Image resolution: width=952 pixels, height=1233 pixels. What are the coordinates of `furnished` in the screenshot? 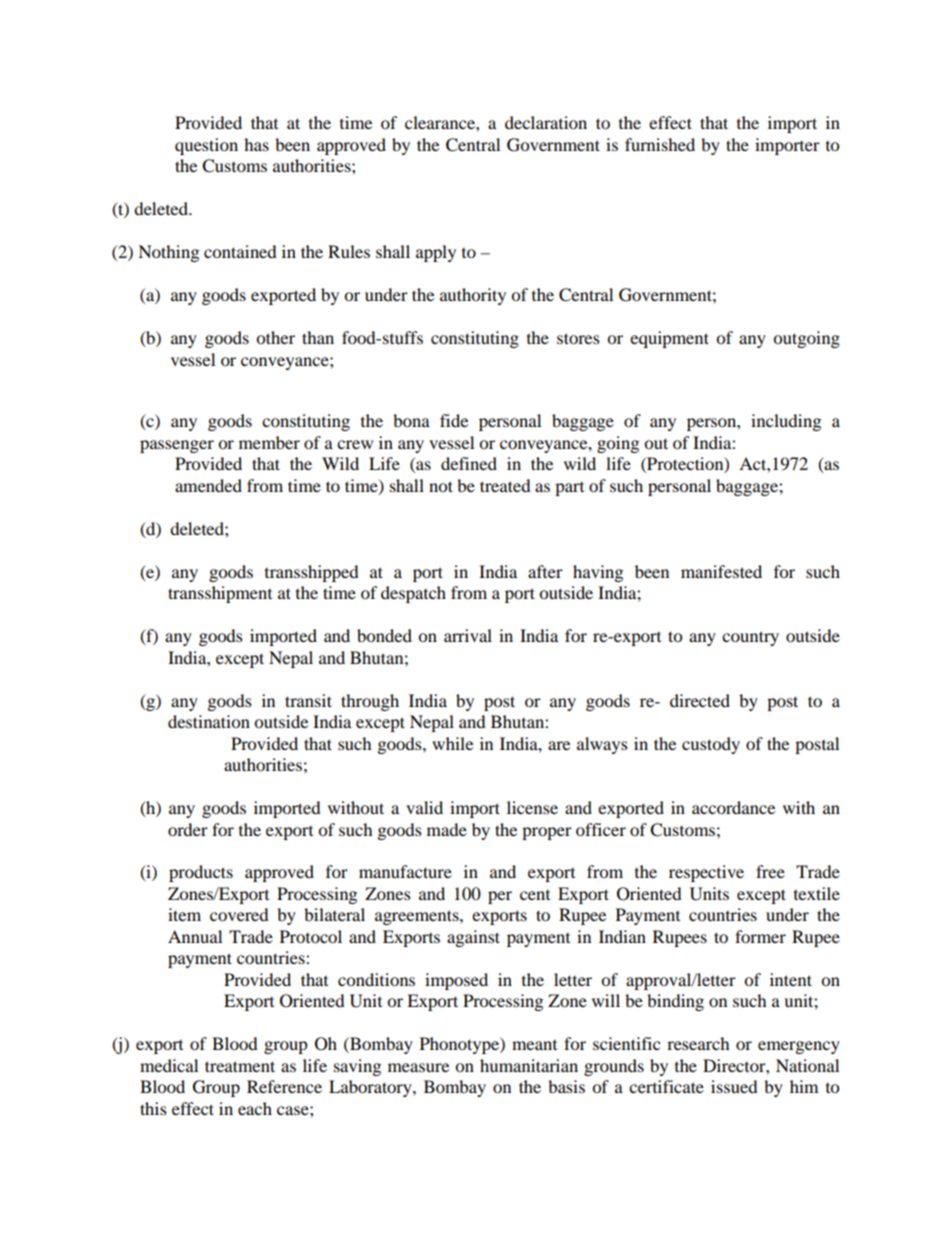 It's located at (660, 144).
